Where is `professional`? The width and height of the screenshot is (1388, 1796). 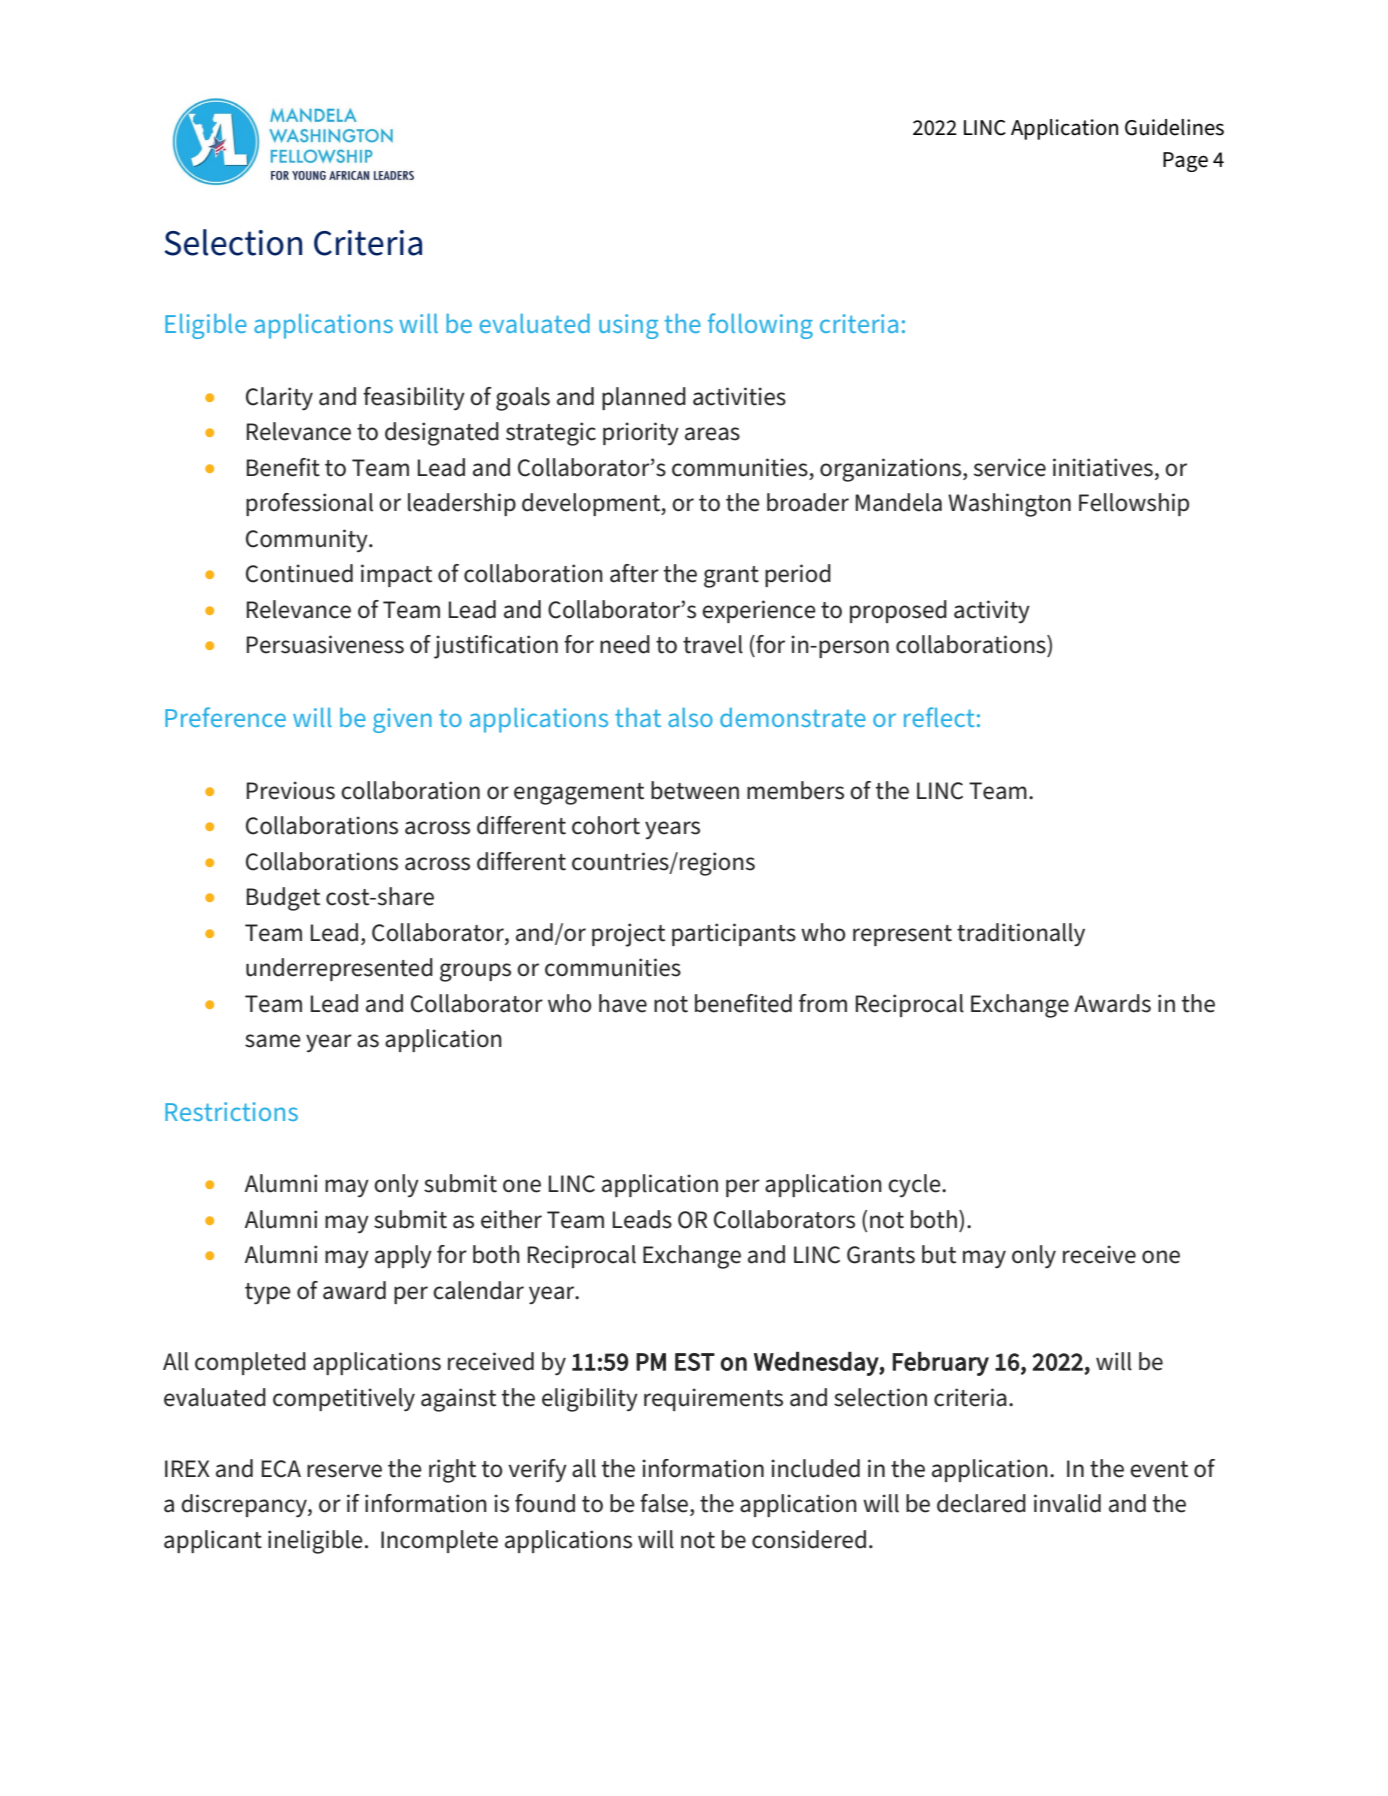
professional is located at coordinates (309, 504).
